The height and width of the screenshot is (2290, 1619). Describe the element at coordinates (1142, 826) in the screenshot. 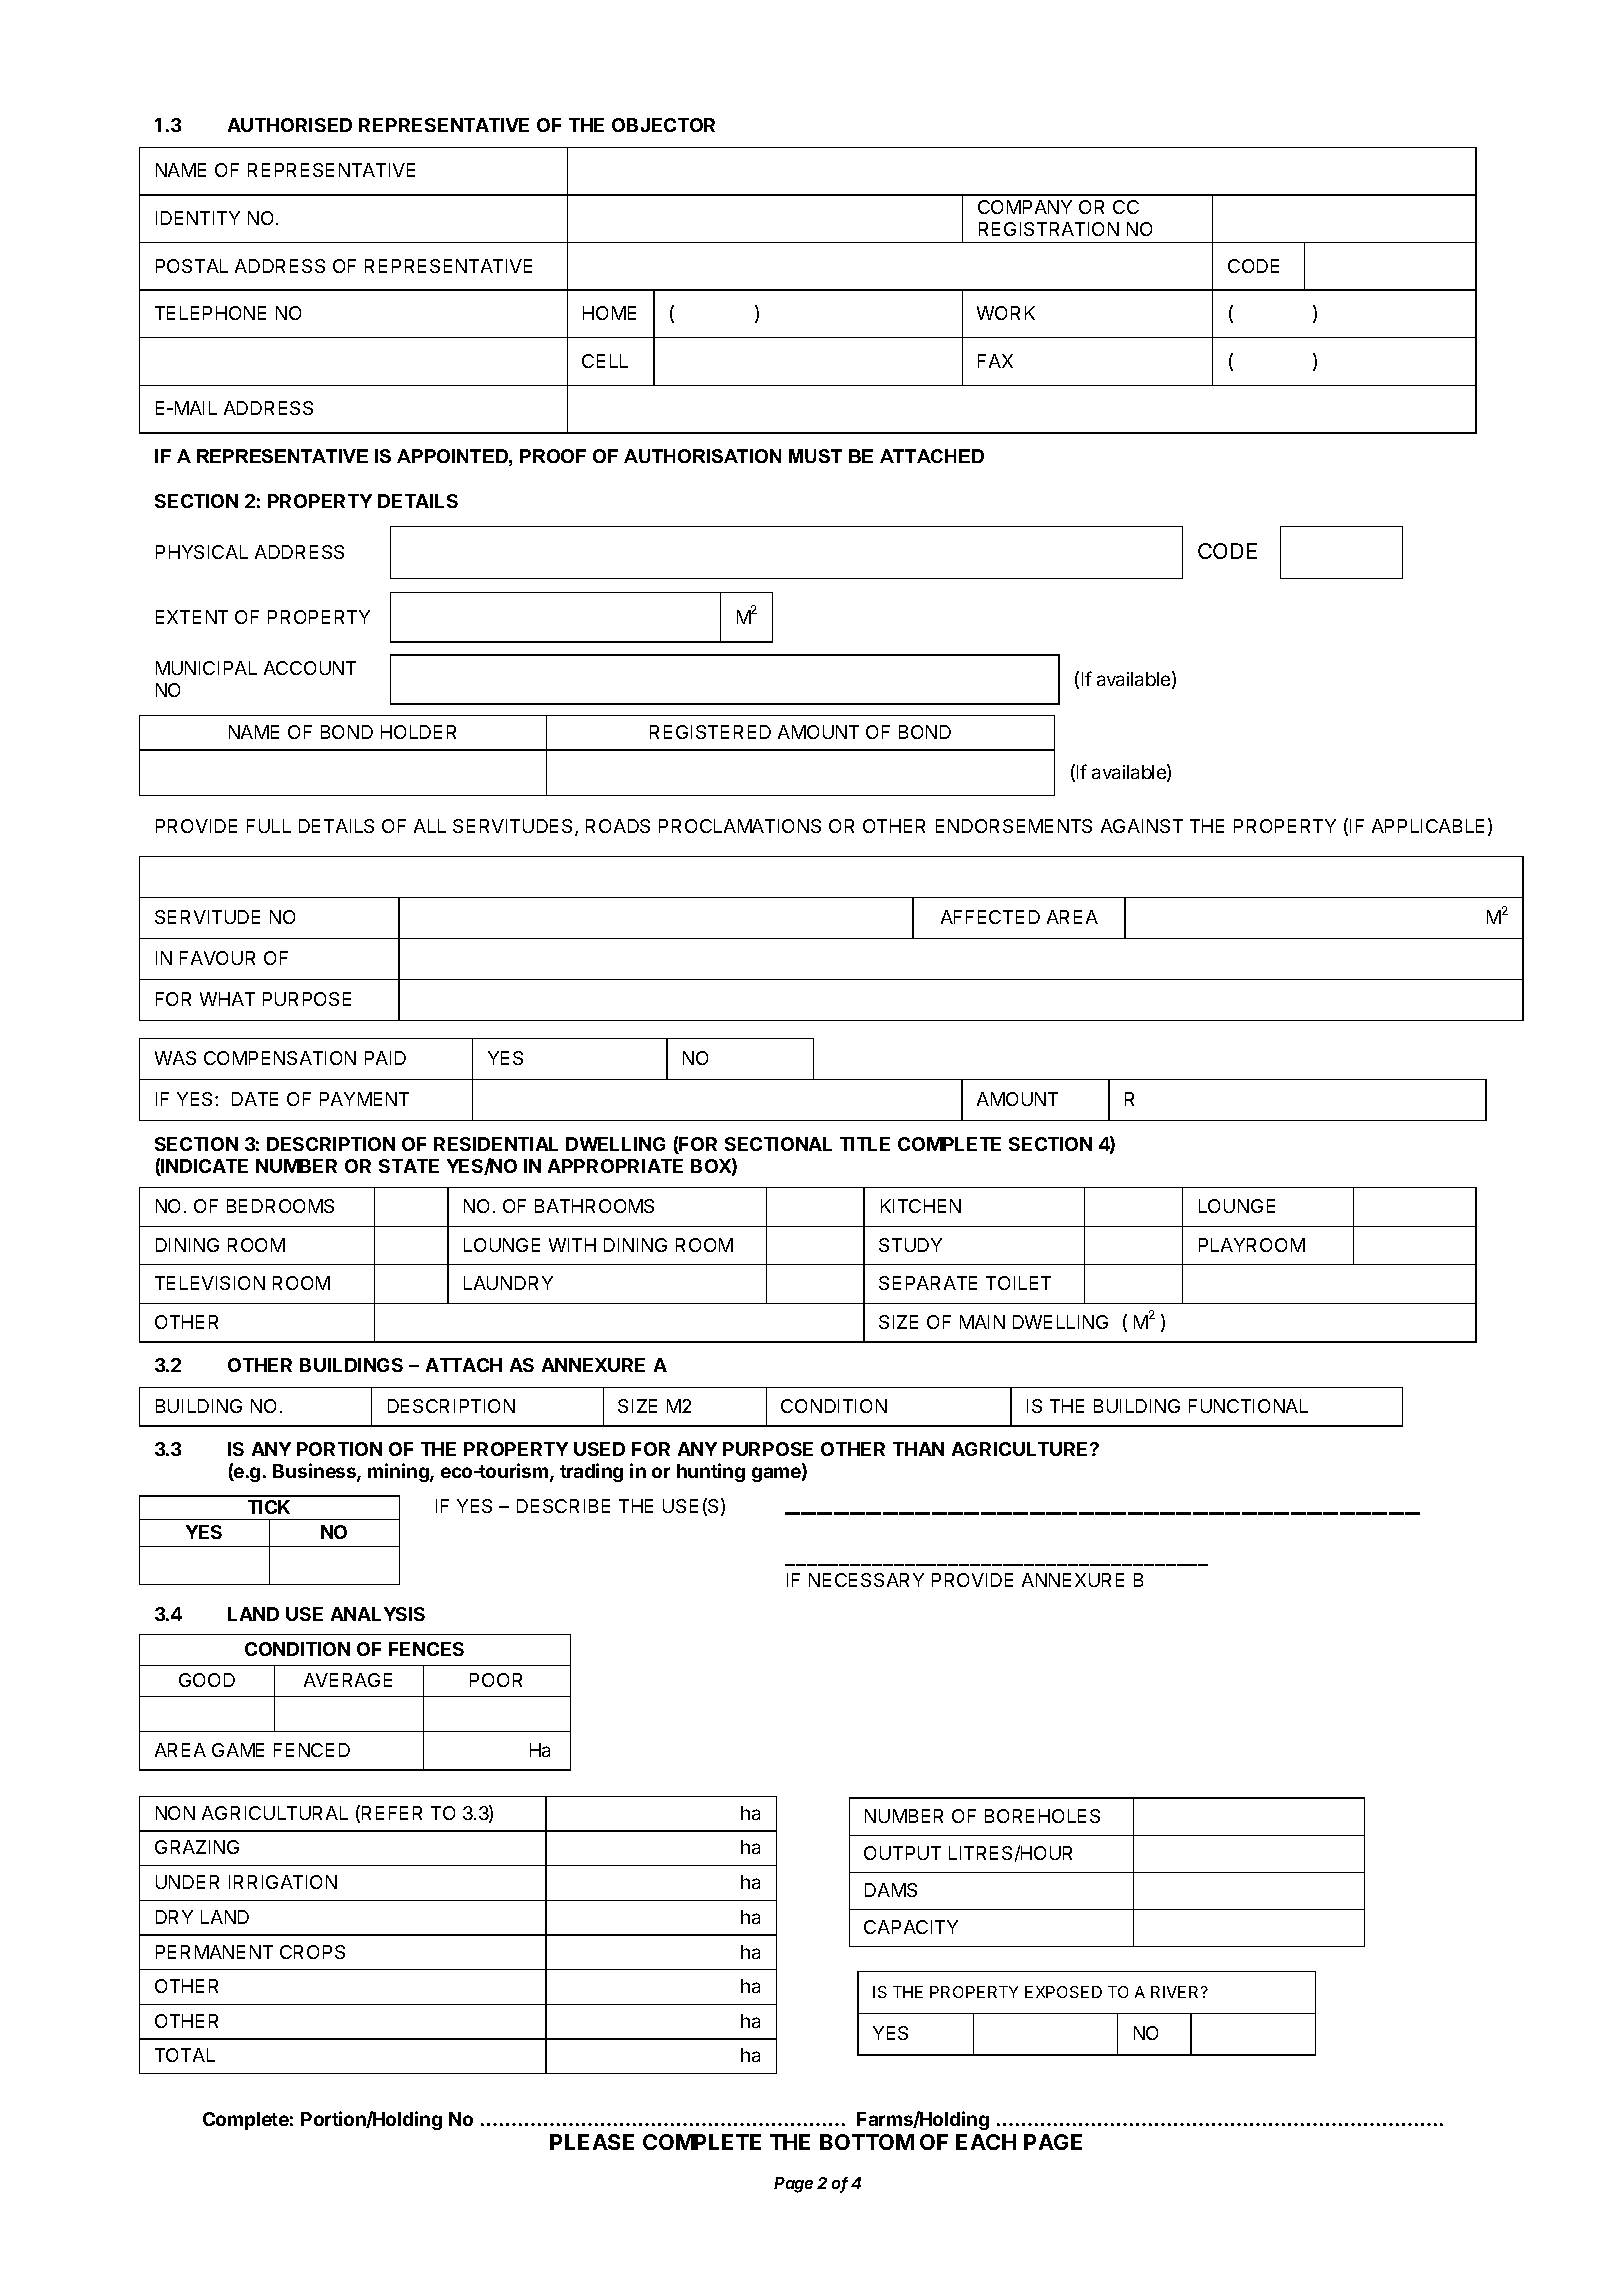

I see `AGAINST` at that location.
